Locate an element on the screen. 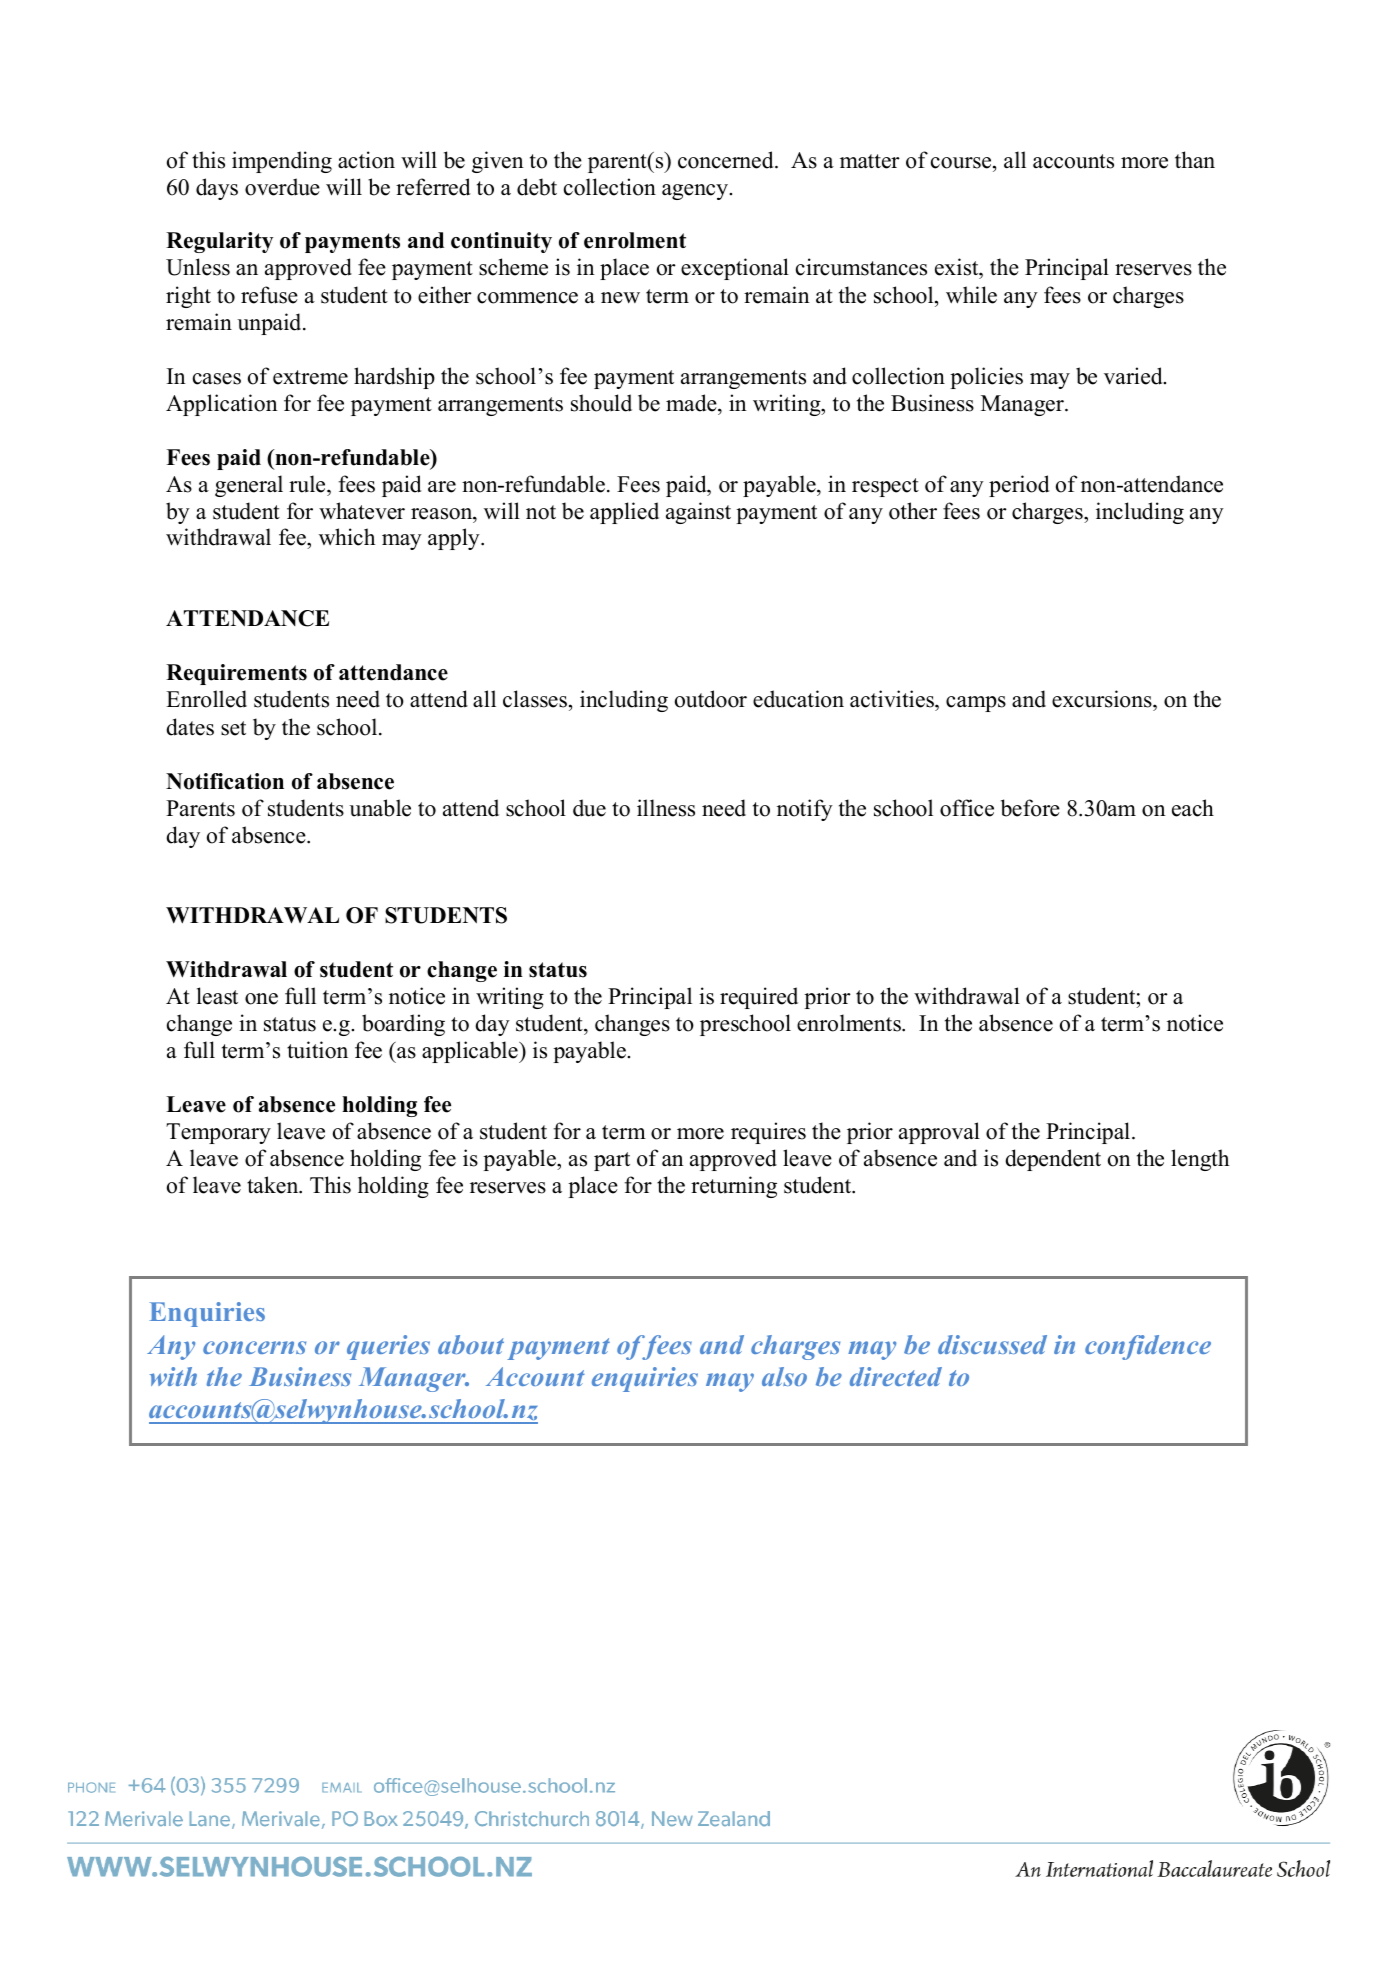  illness is located at coordinates (666, 808).
